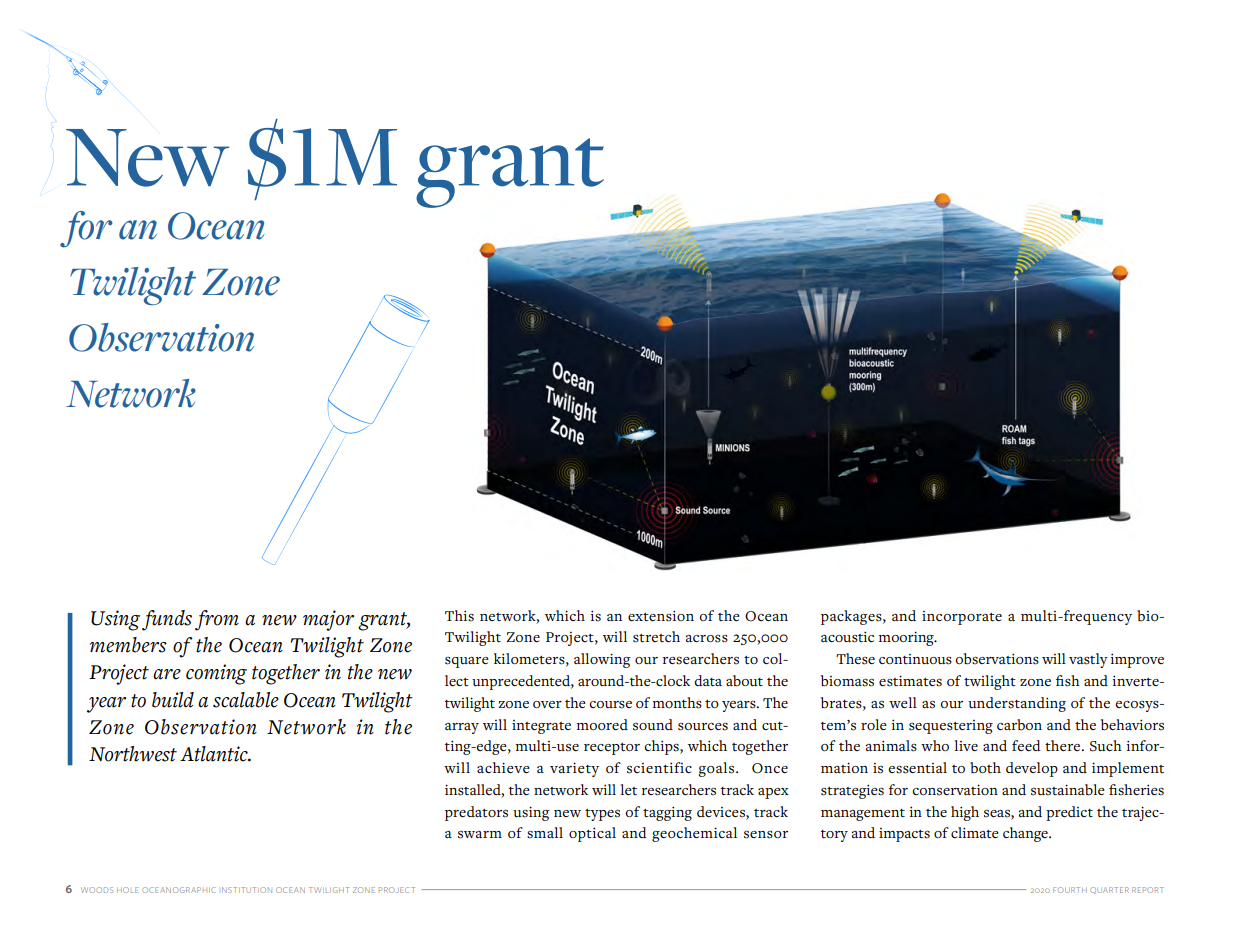  I want to click on INSTITUTION, so click(247, 890).
